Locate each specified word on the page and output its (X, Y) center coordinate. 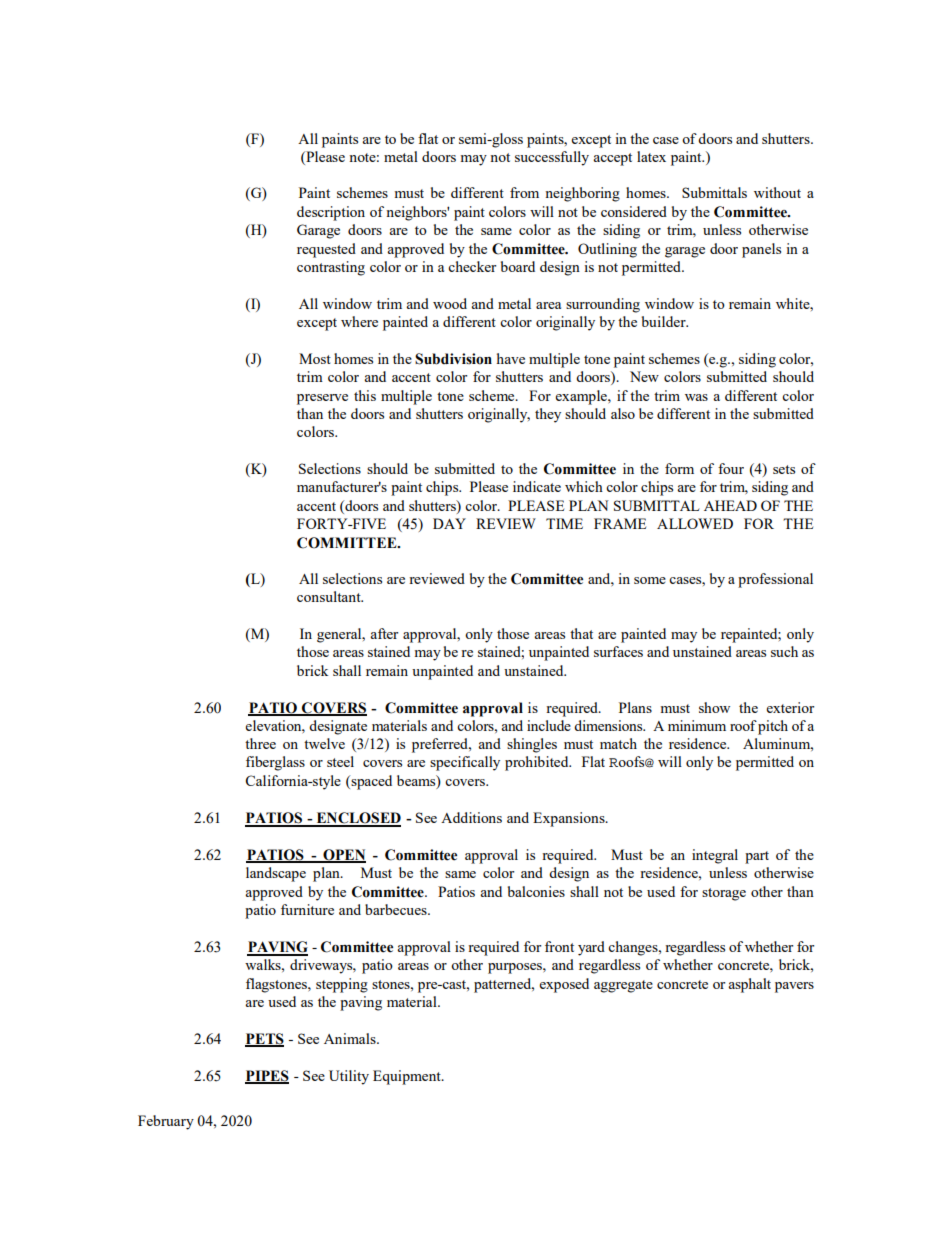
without (777, 192)
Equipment (408, 1077)
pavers (794, 987)
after (384, 633)
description (331, 213)
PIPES (267, 1077)
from (524, 192)
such (784, 651)
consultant (330, 596)
